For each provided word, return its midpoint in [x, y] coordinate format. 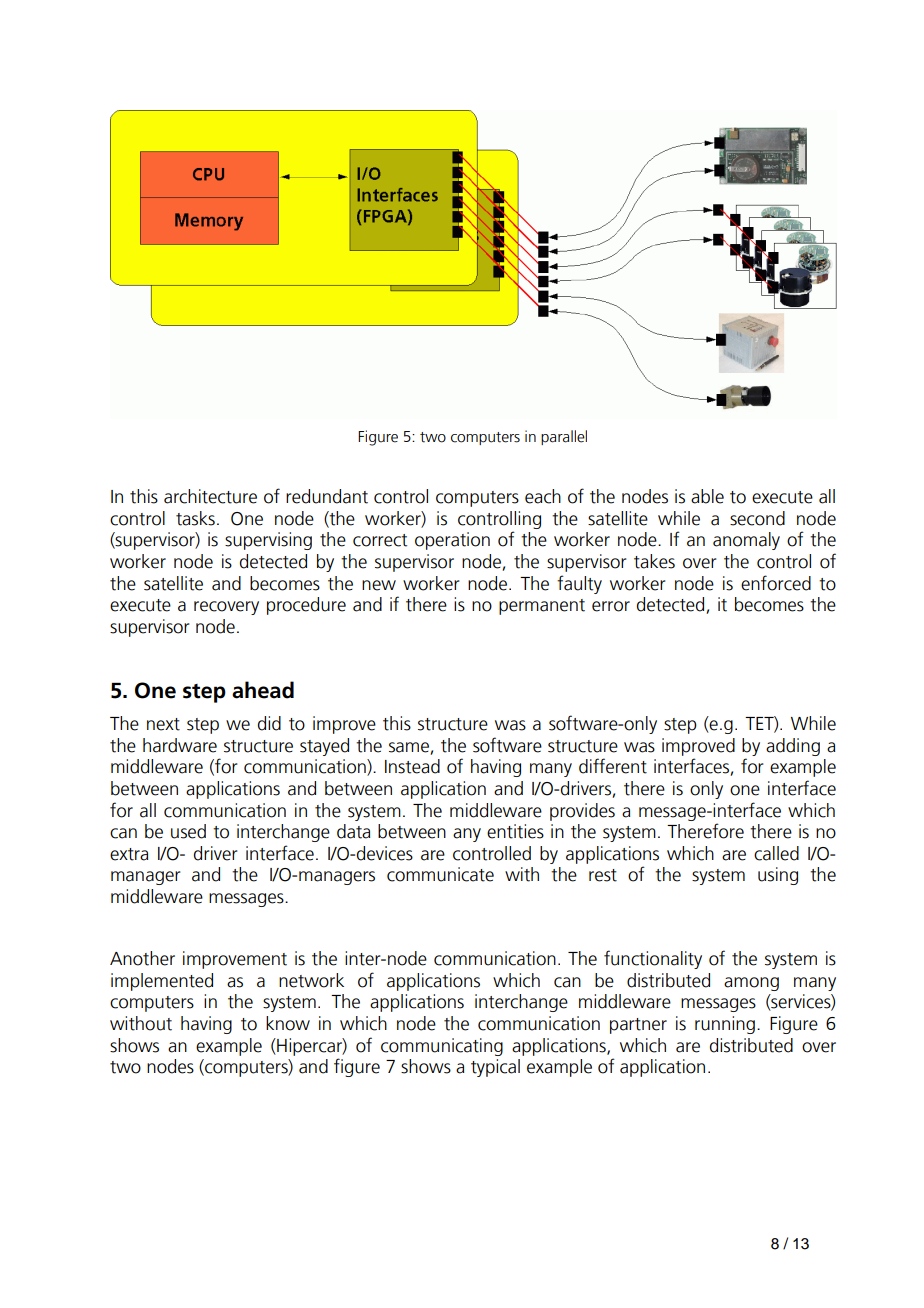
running [725, 1025]
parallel [564, 437]
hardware [180, 745]
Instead [412, 766]
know [288, 1023]
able [707, 496]
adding [793, 747]
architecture [210, 496]
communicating [442, 1047]
